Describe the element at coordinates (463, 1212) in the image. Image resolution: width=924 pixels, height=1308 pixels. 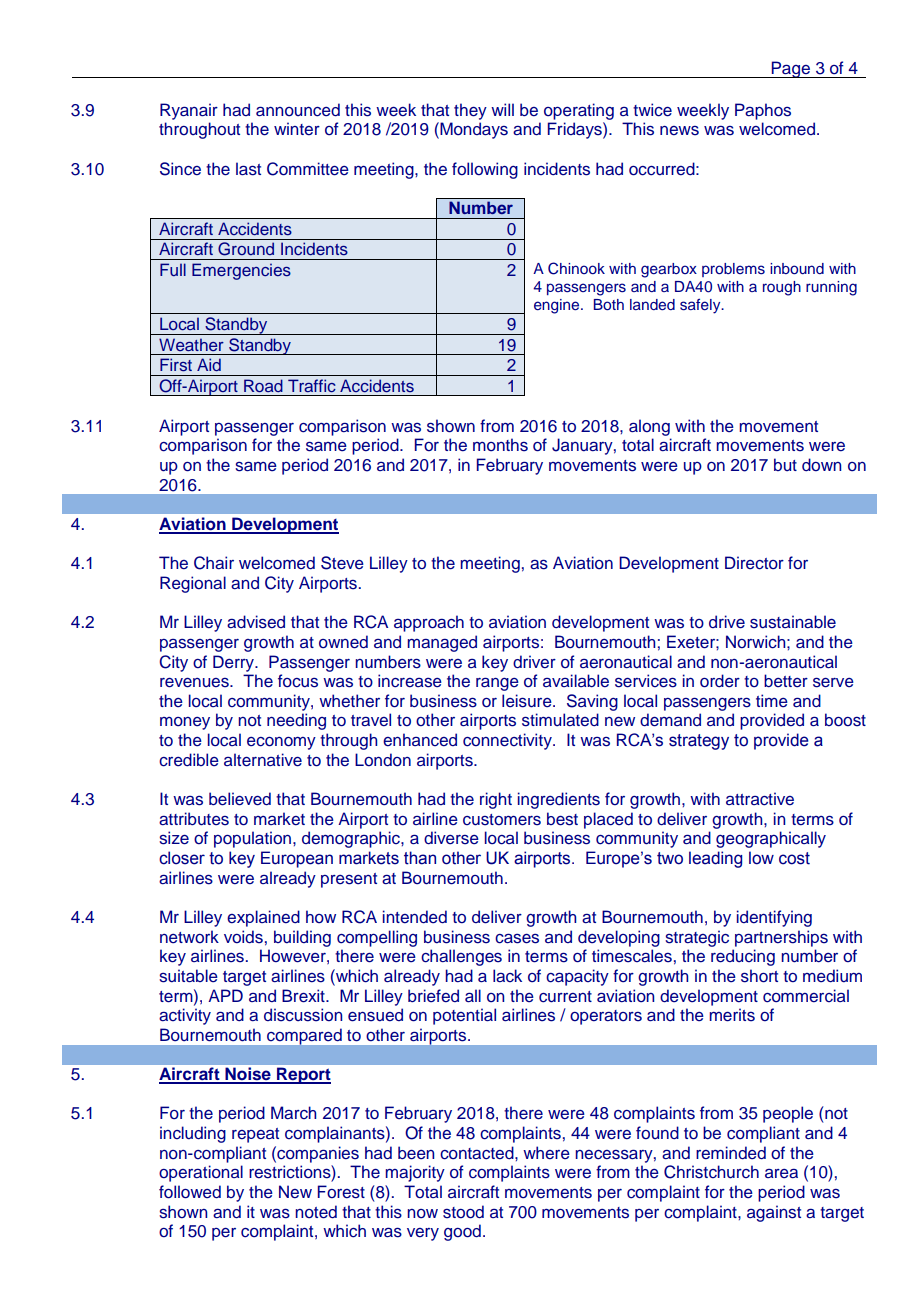
I see `stood` at that location.
